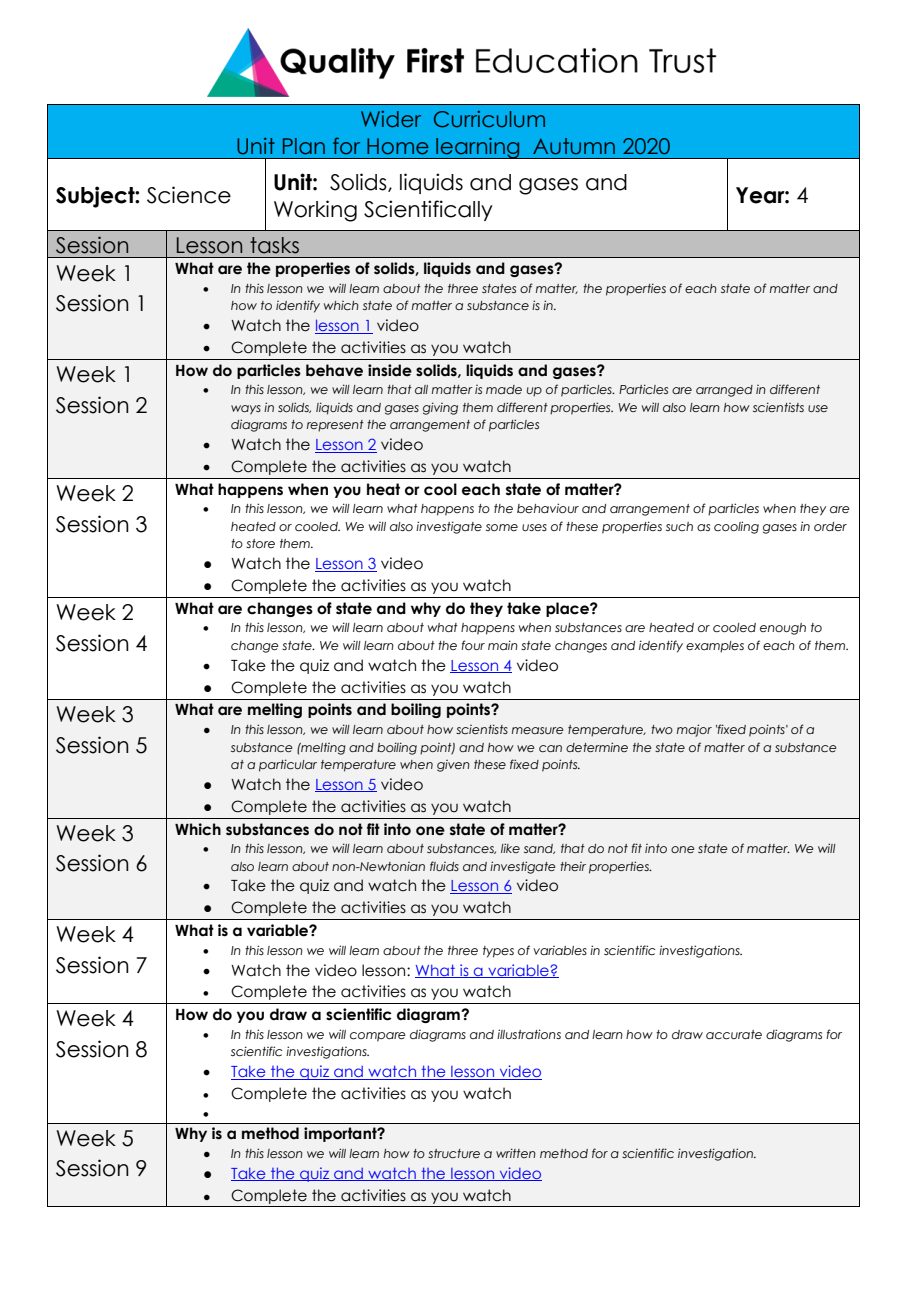  What do you see at coordinates (489, 119) in the document?
I see `Curriculum` at bounding box center [489, 119].
